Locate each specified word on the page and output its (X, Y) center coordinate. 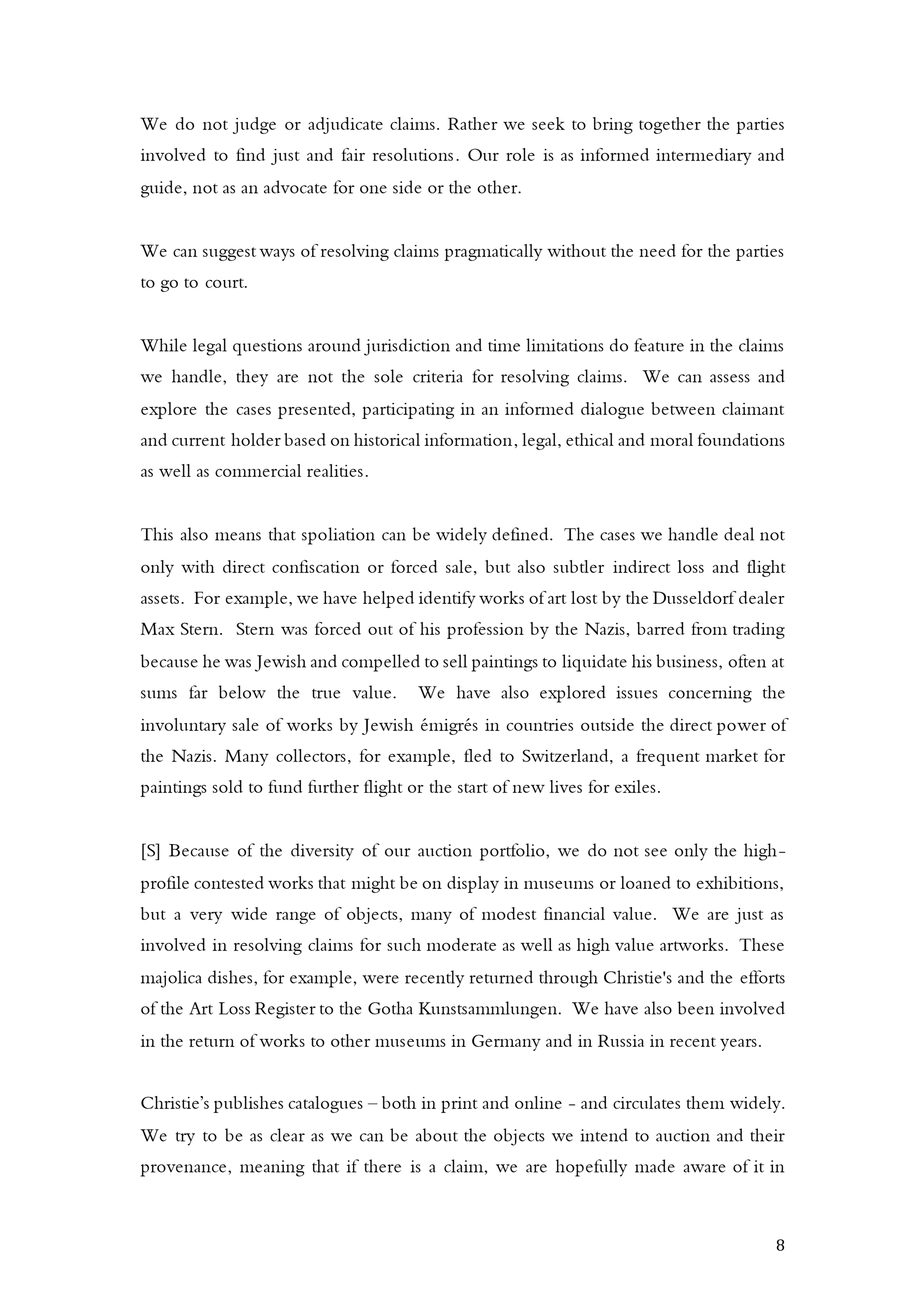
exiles (635, 786)
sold (228, 786)
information (468, 439)
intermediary (704, 156)
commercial (258, 470)
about (437, 1135)
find (250, 154)
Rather (473, 123)
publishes (248, 1104)
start (473, 788)
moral (671, 439)
